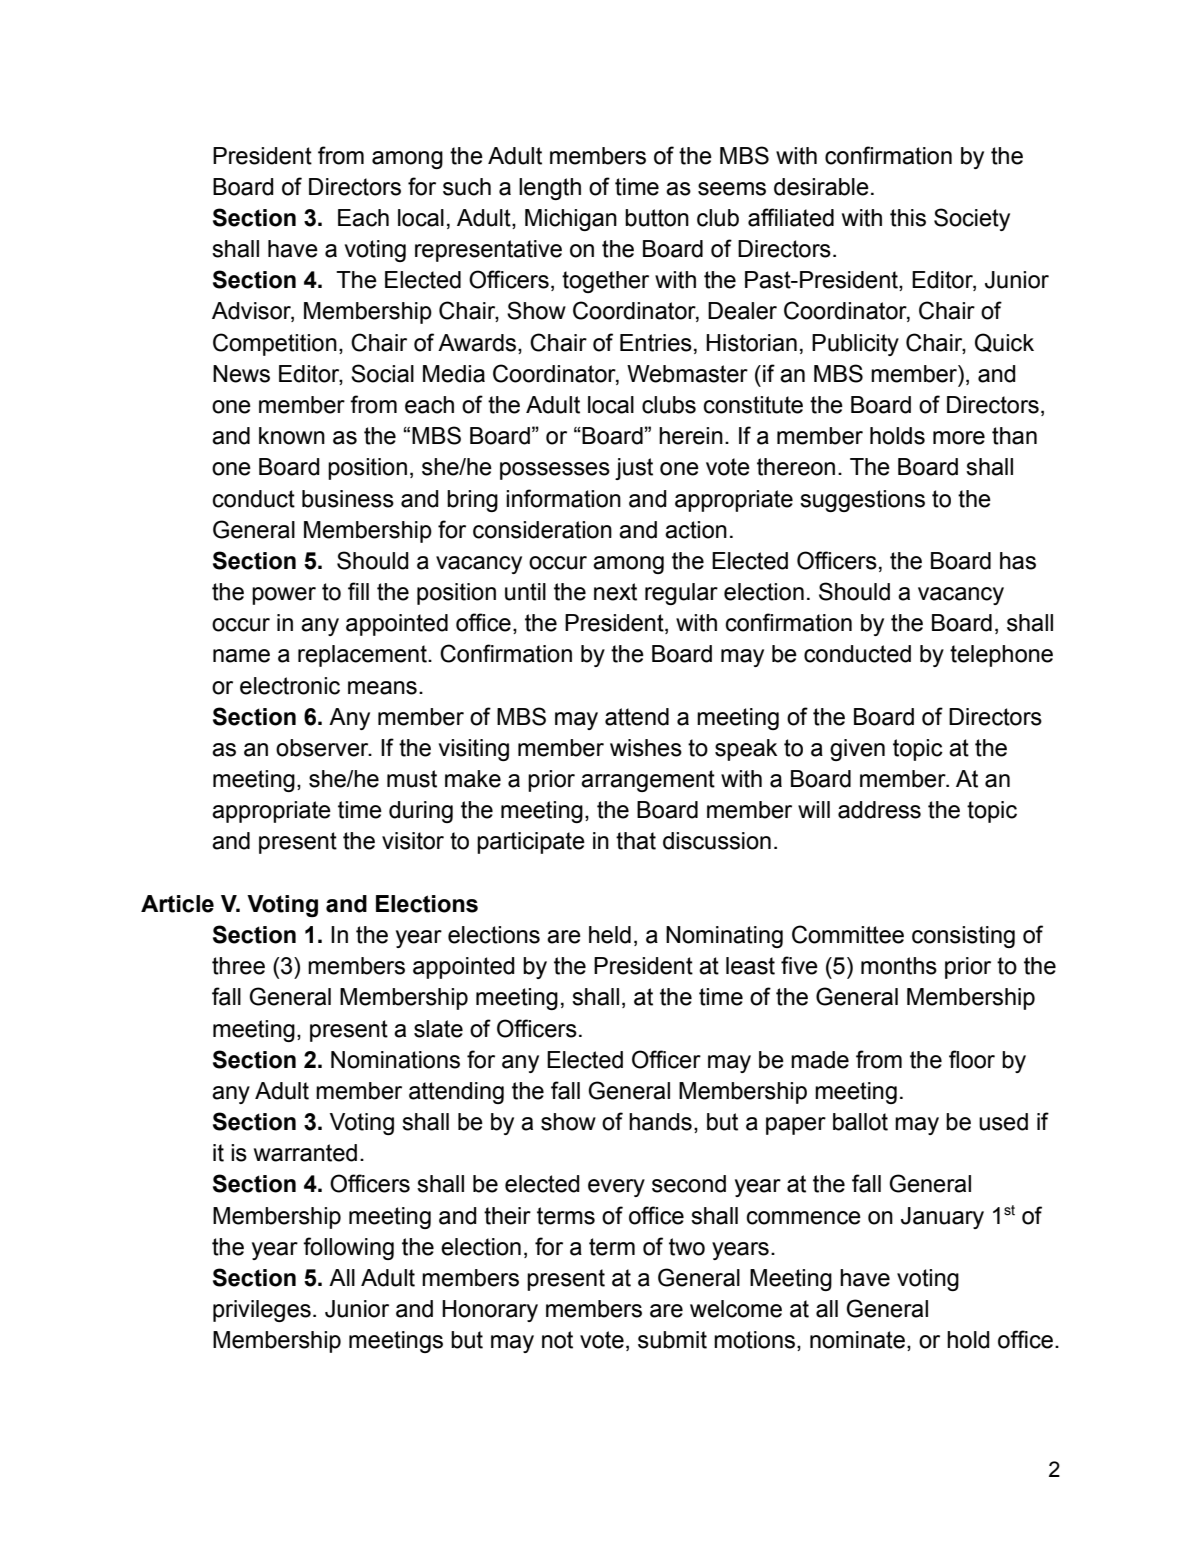 Image resolution: width=1202 pixels, height=1556 pixels. Describe the element at coordinates (275, 344) in the image. I see `Competition` at that location.
